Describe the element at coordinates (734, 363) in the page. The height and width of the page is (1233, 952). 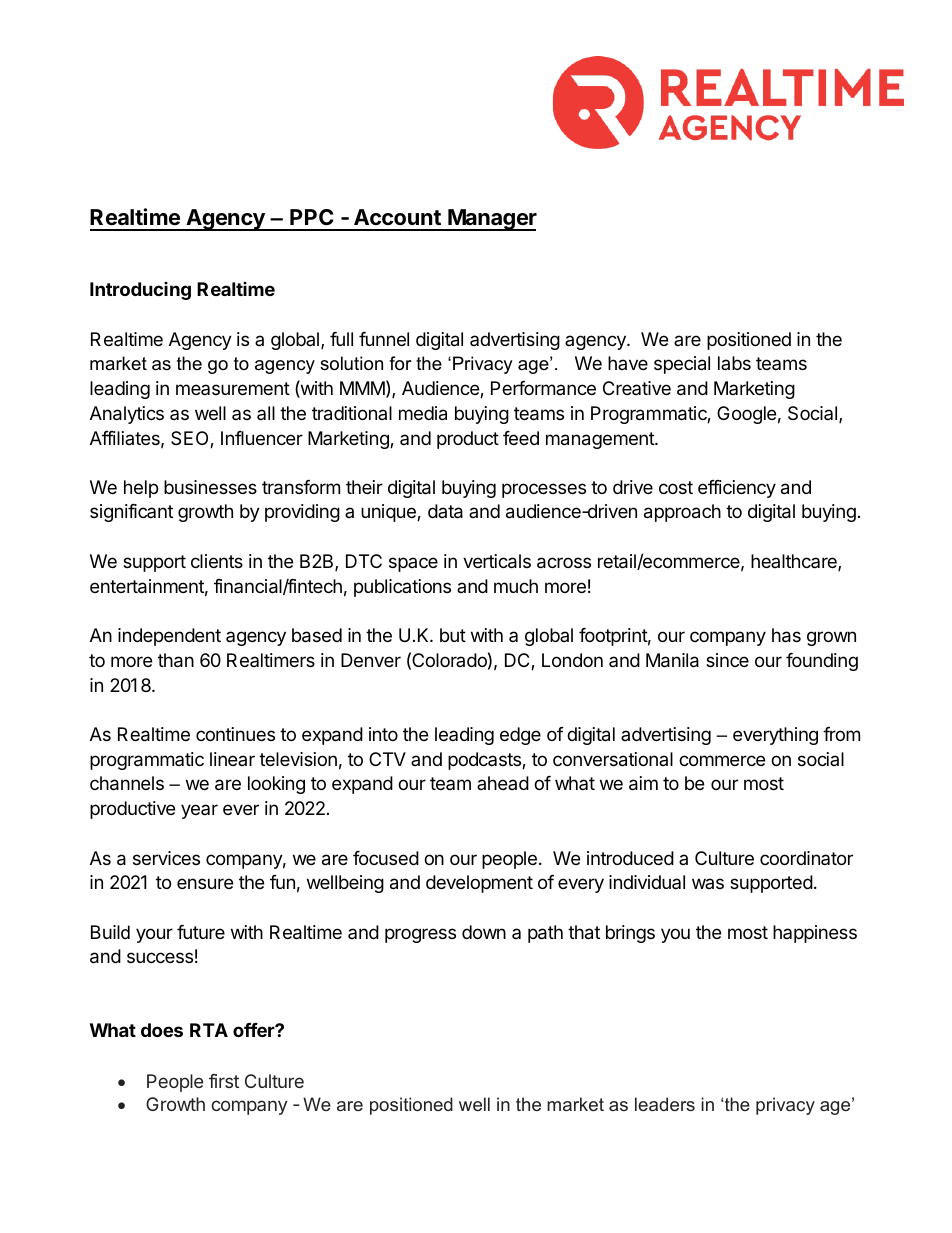
I see `labs` at that location.
